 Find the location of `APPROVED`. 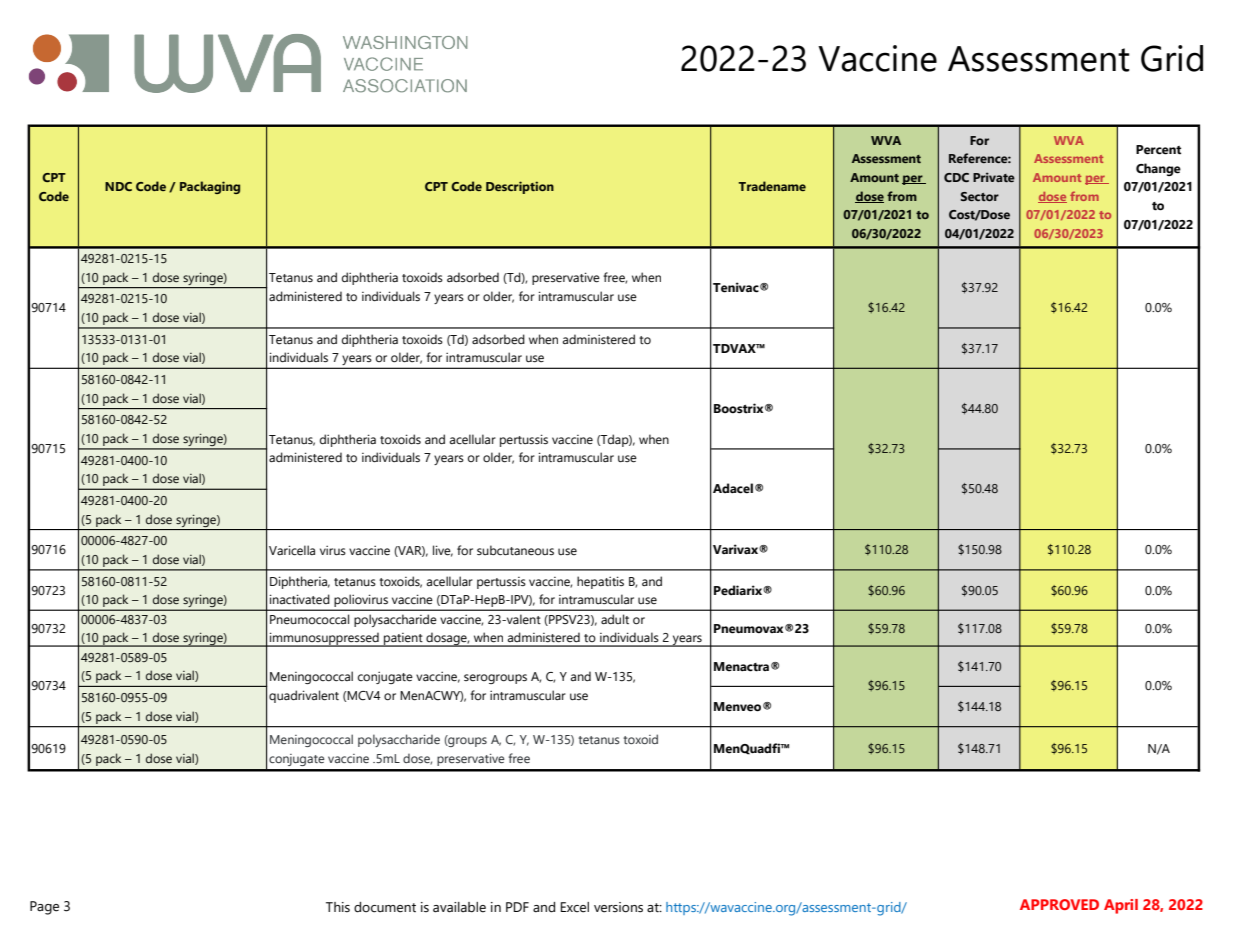

APPROVED is located at coordinates (1059, 904).
